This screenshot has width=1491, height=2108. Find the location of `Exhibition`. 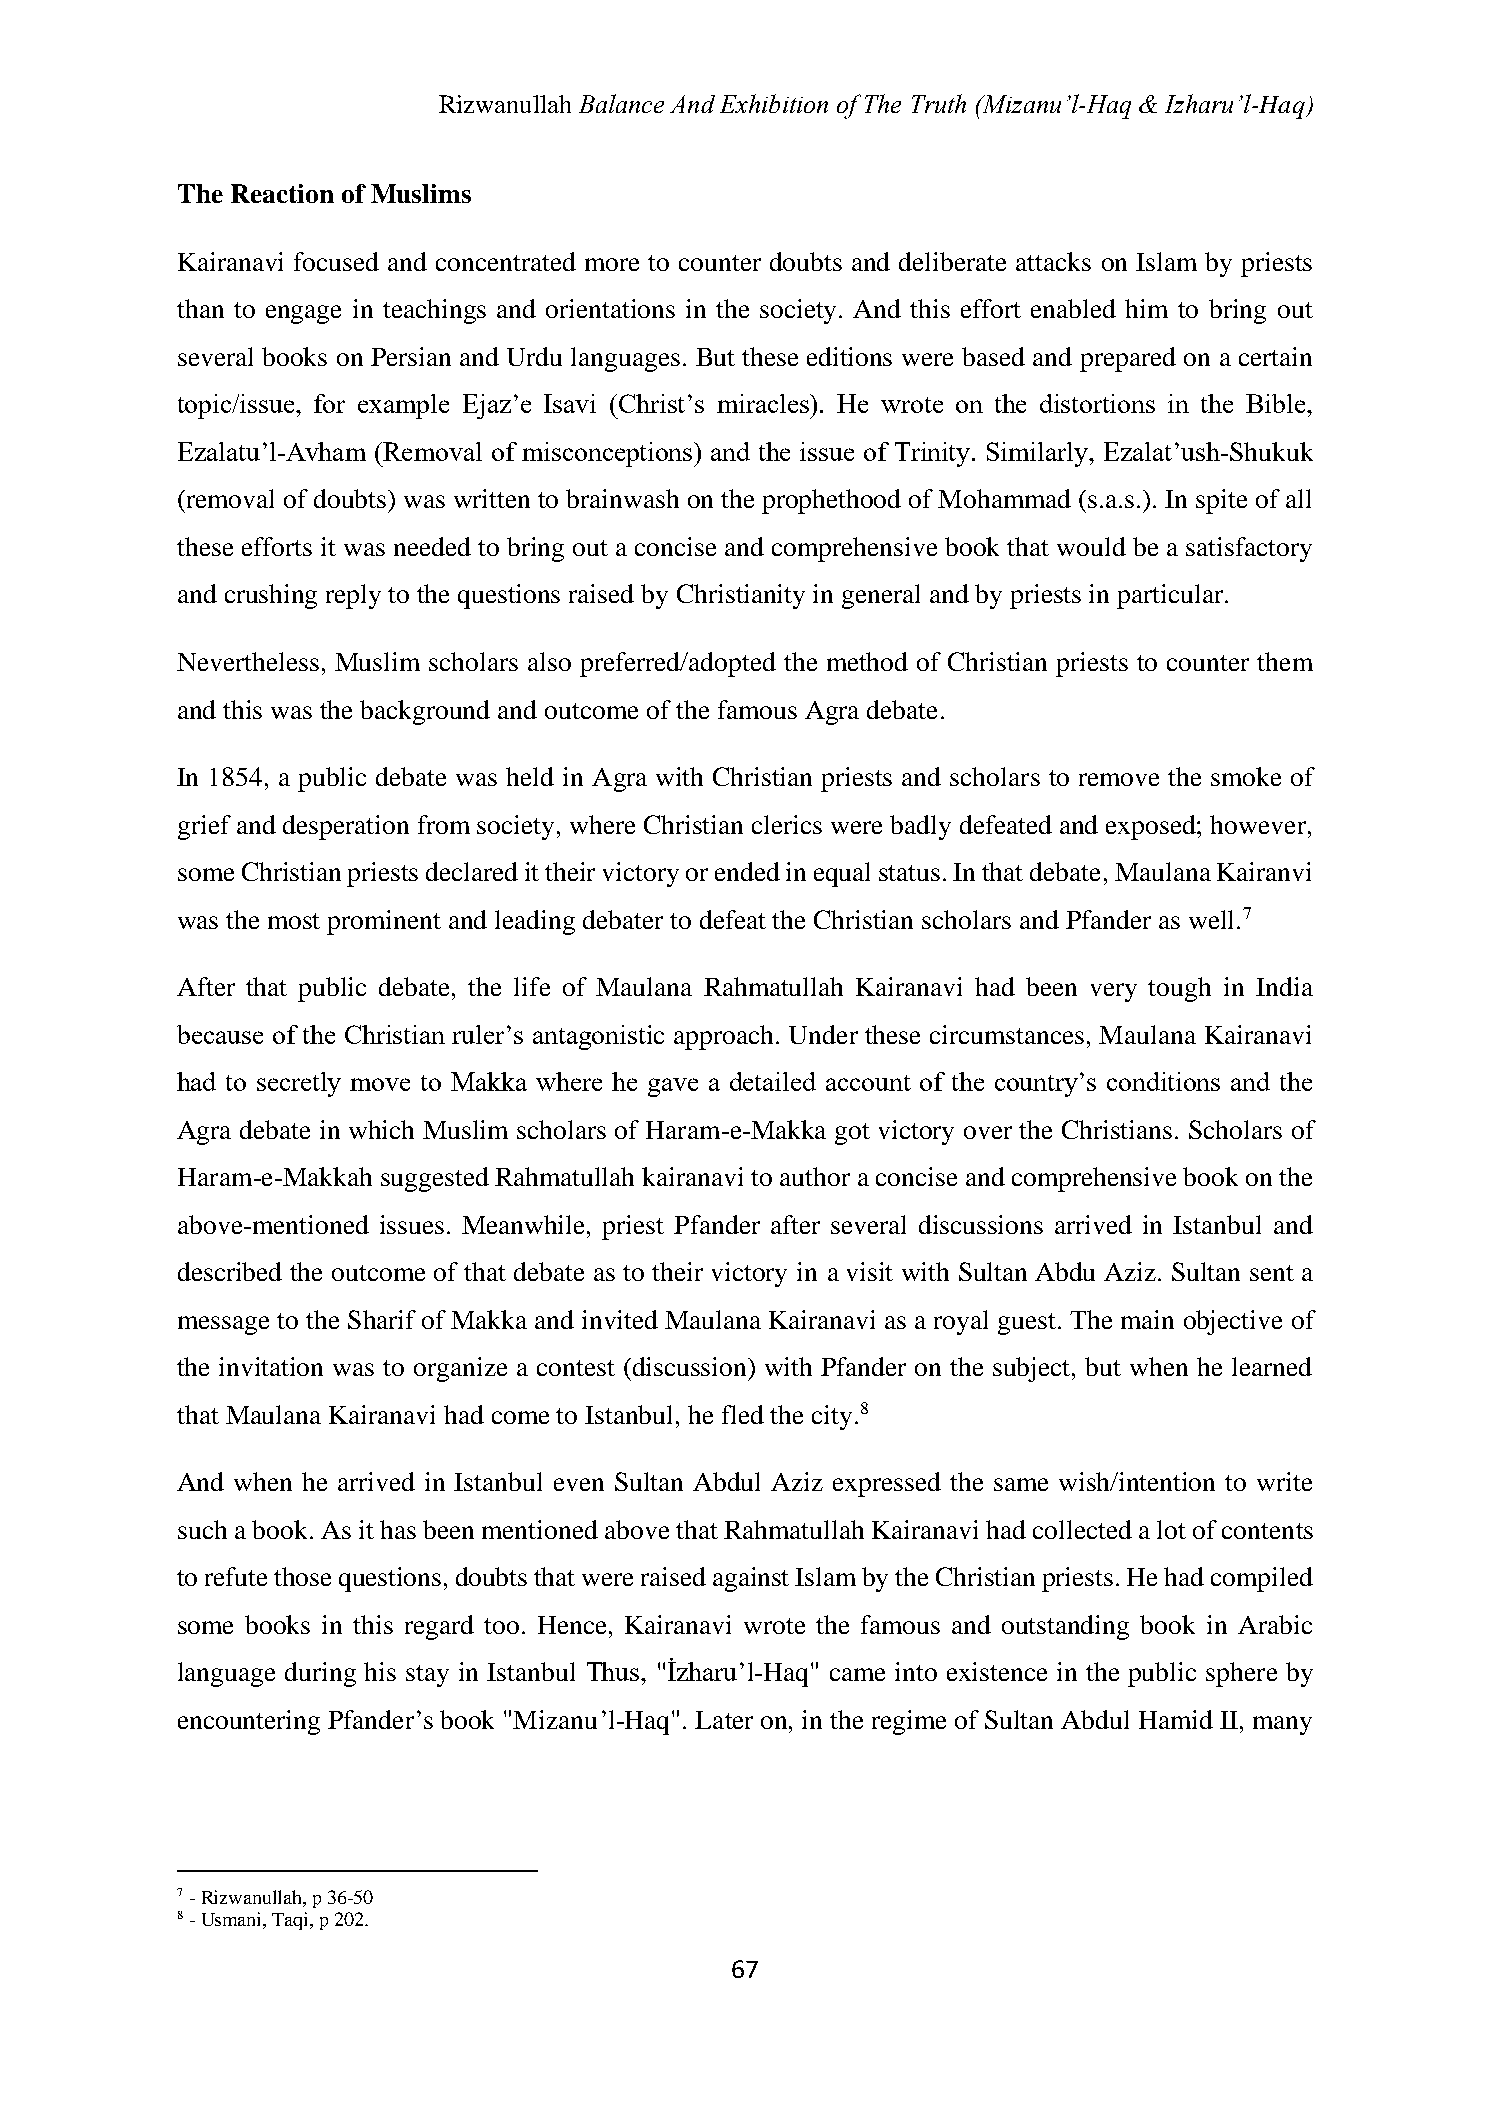

Exhibition is located at coordinates (774, 103).
